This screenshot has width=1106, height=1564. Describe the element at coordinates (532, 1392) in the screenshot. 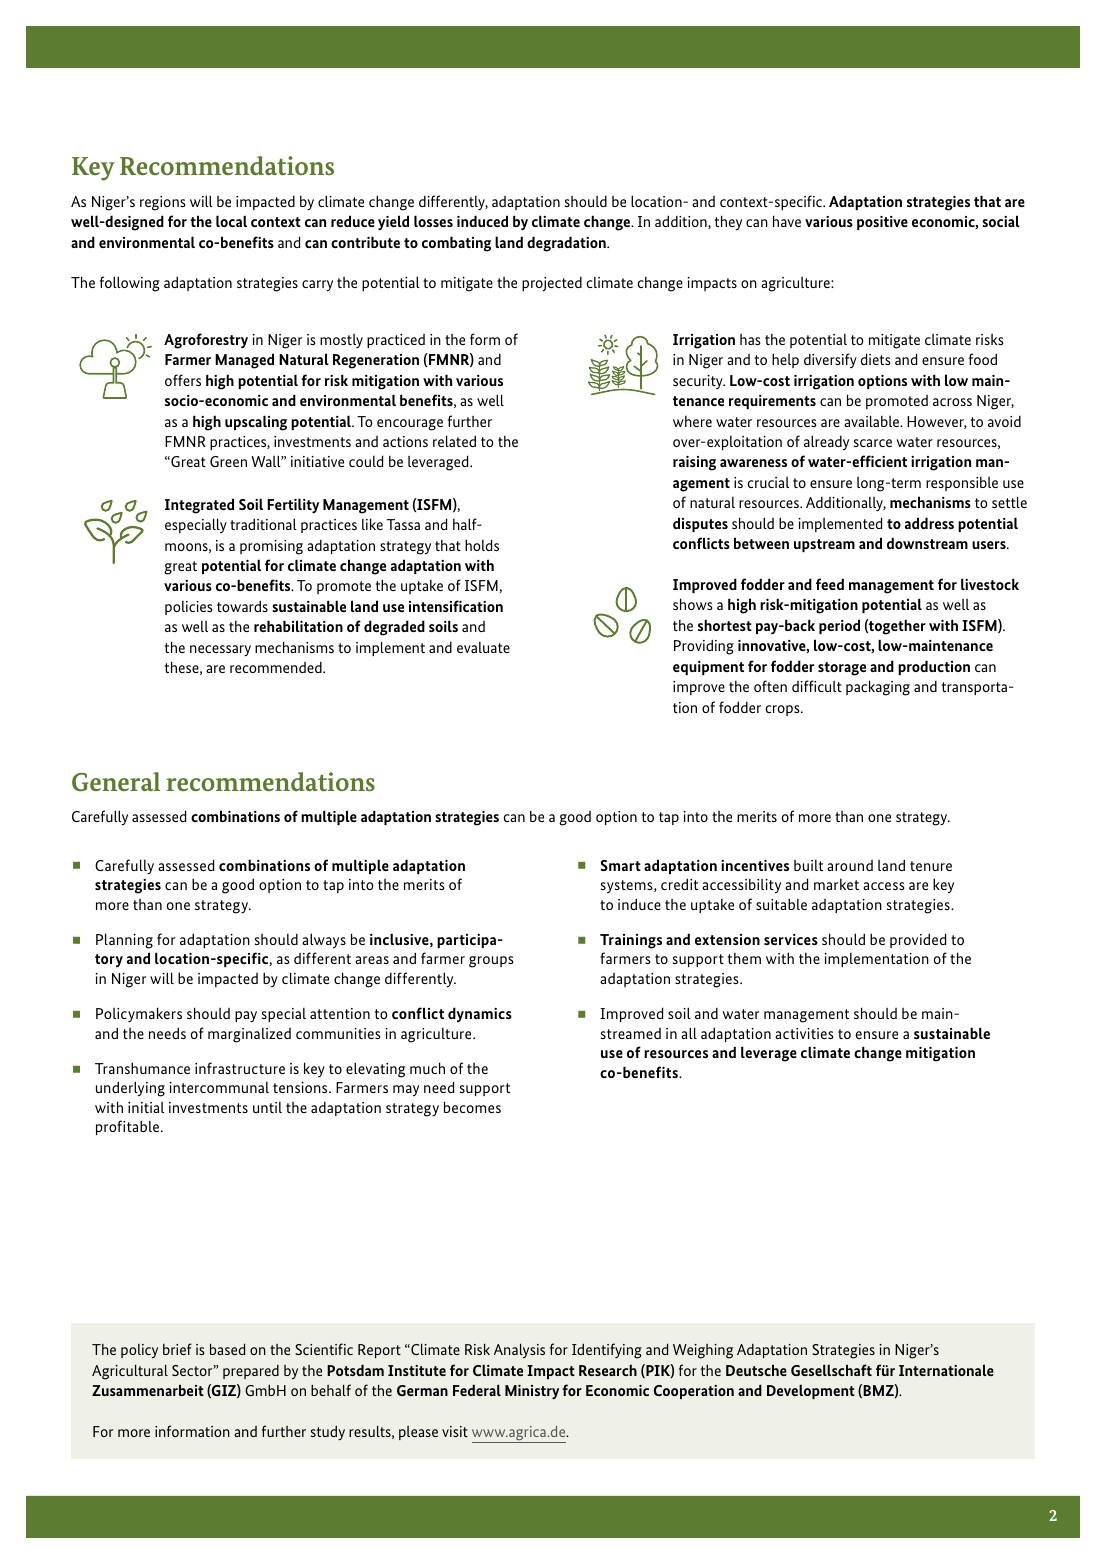

I see `Ministry` at that location.
